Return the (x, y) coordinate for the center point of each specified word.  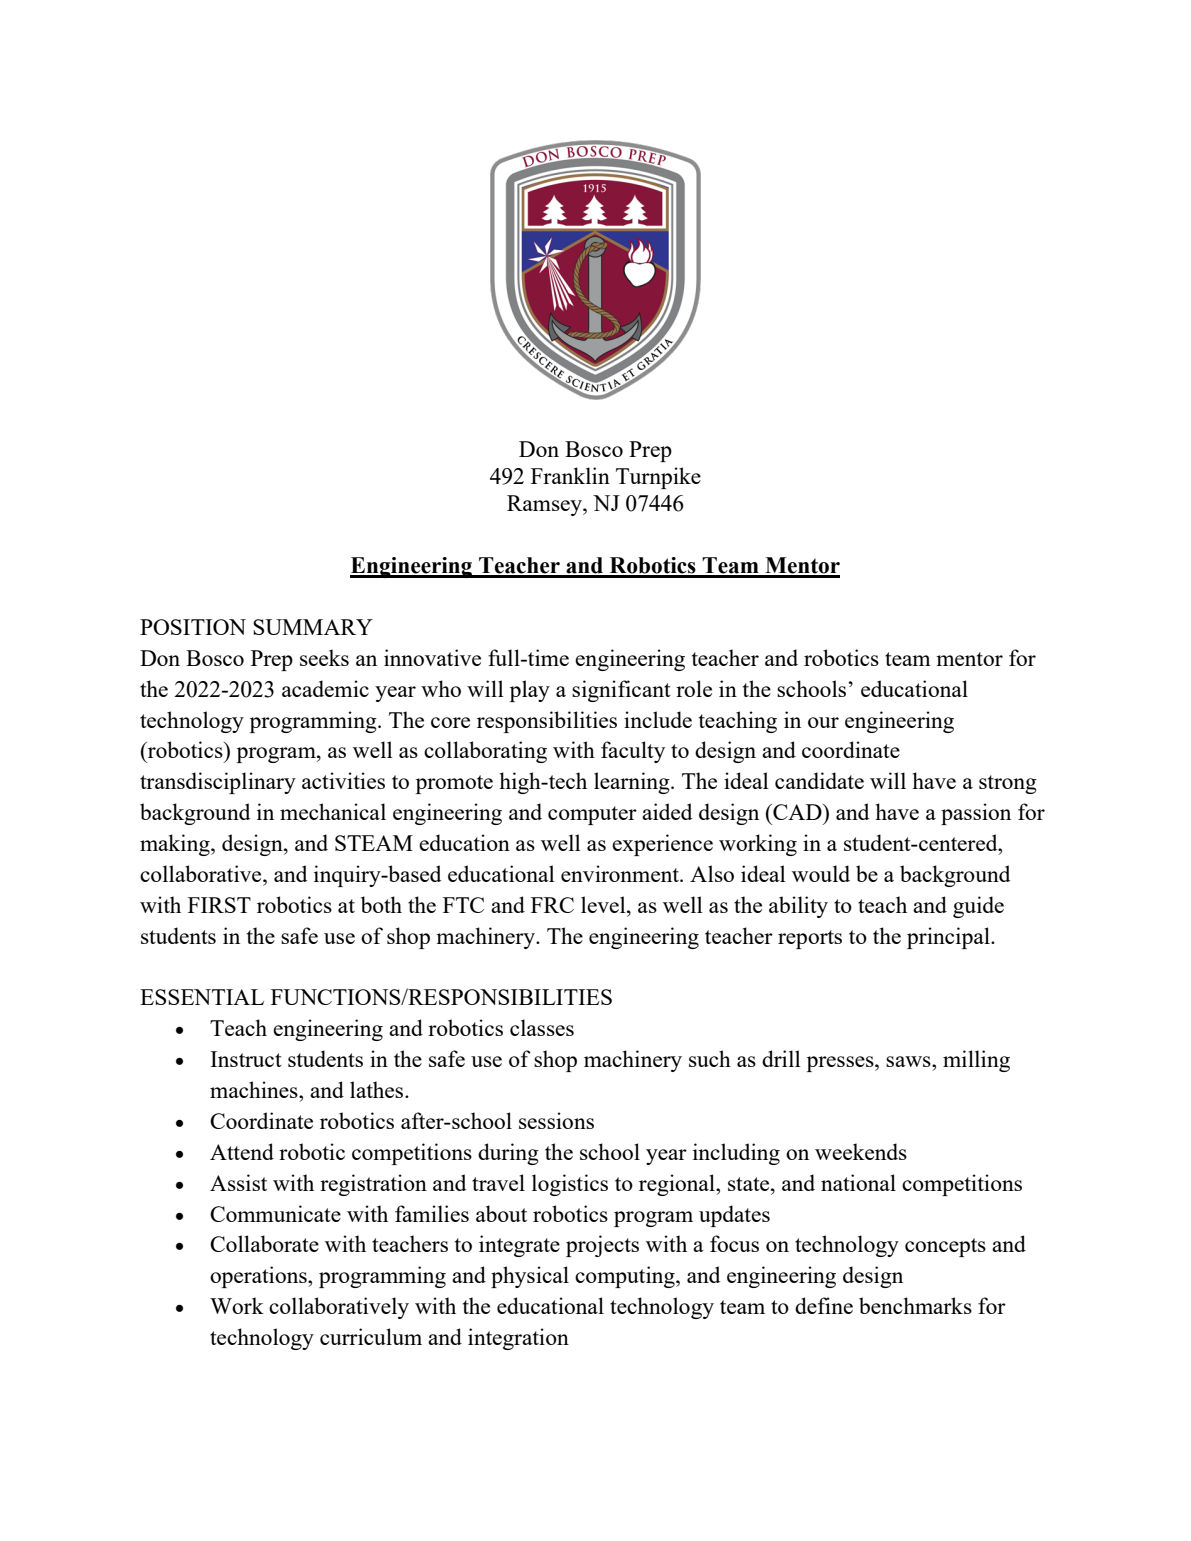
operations (259, 1277)
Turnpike (658, 478)
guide (978, 907)
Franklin (570, 475)
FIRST (219, 905)
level (604, 904)
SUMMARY (313, 627)
